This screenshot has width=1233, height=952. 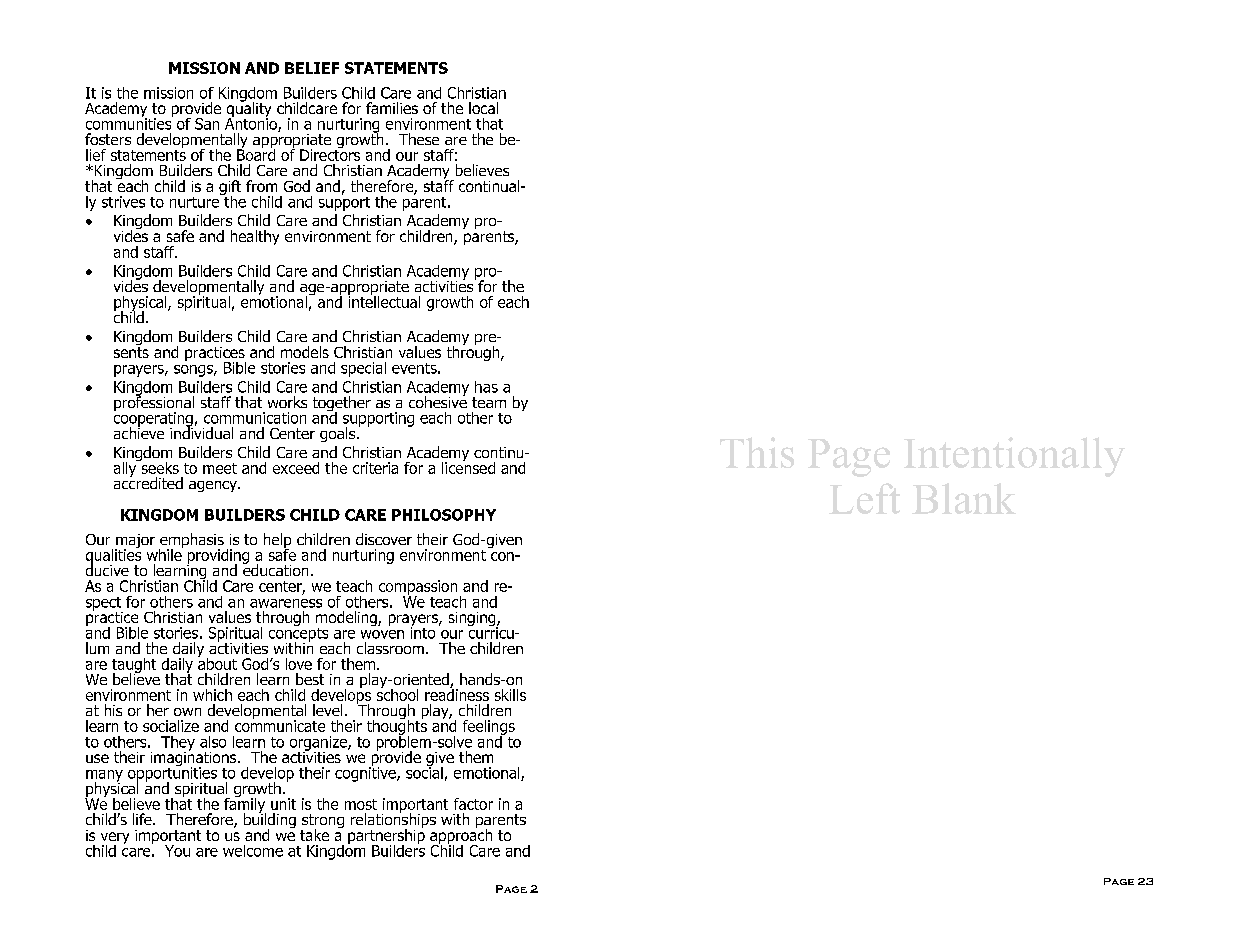 I want to click on cohesive, so click(x=438, y=401).
